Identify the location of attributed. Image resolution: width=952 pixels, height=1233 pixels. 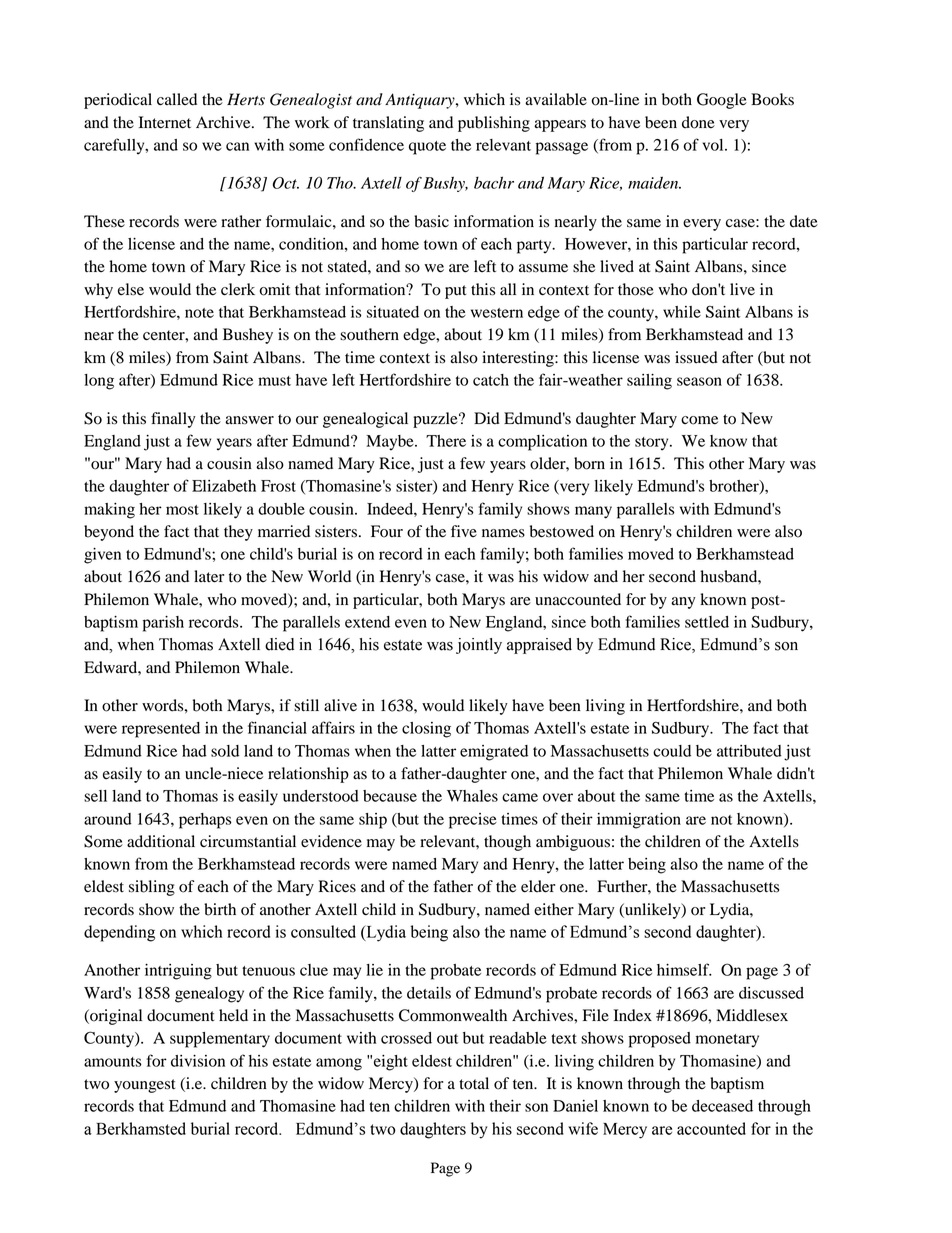
(749, 751).
